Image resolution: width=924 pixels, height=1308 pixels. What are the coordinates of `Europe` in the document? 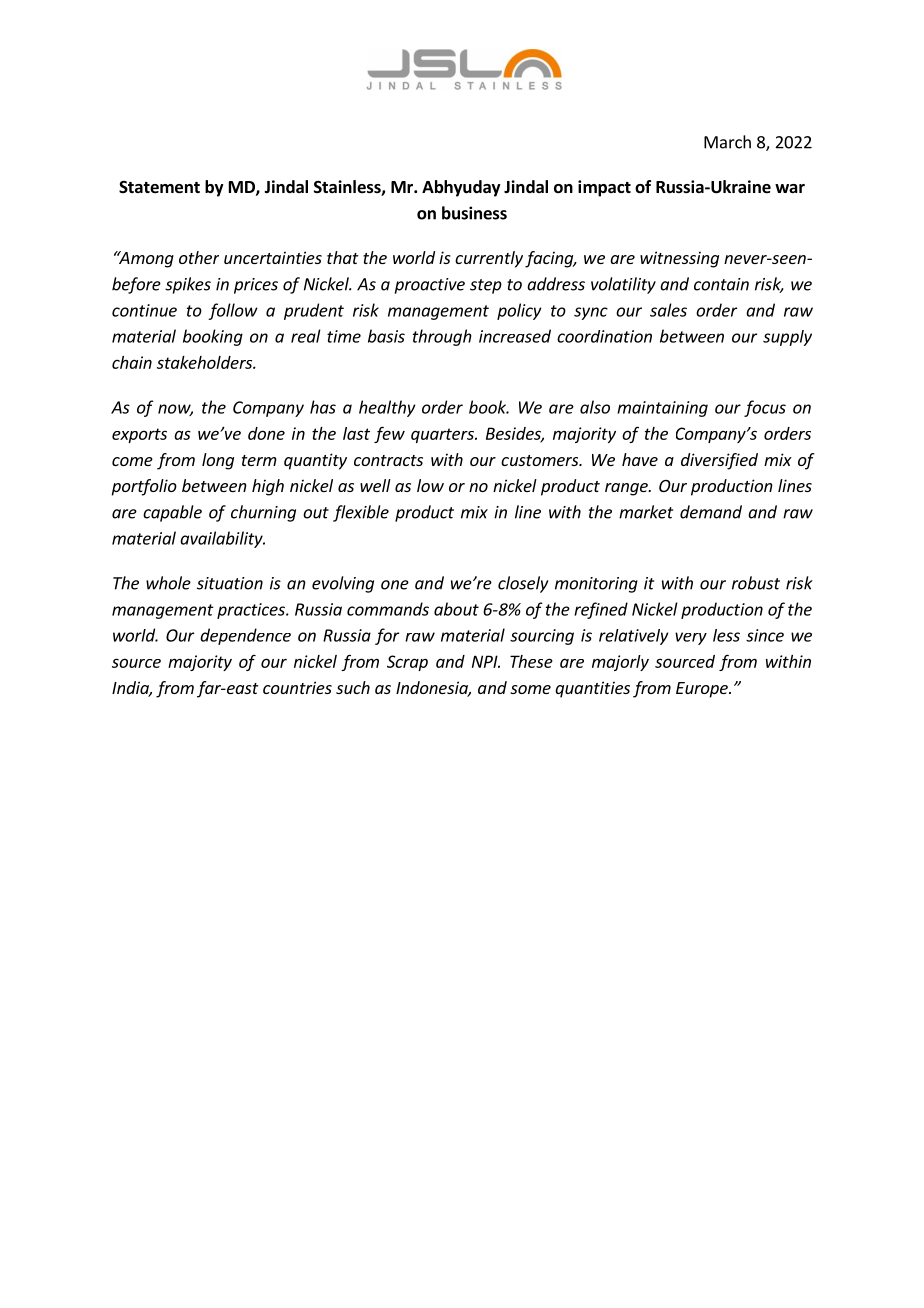 It's located at (703, 690).
